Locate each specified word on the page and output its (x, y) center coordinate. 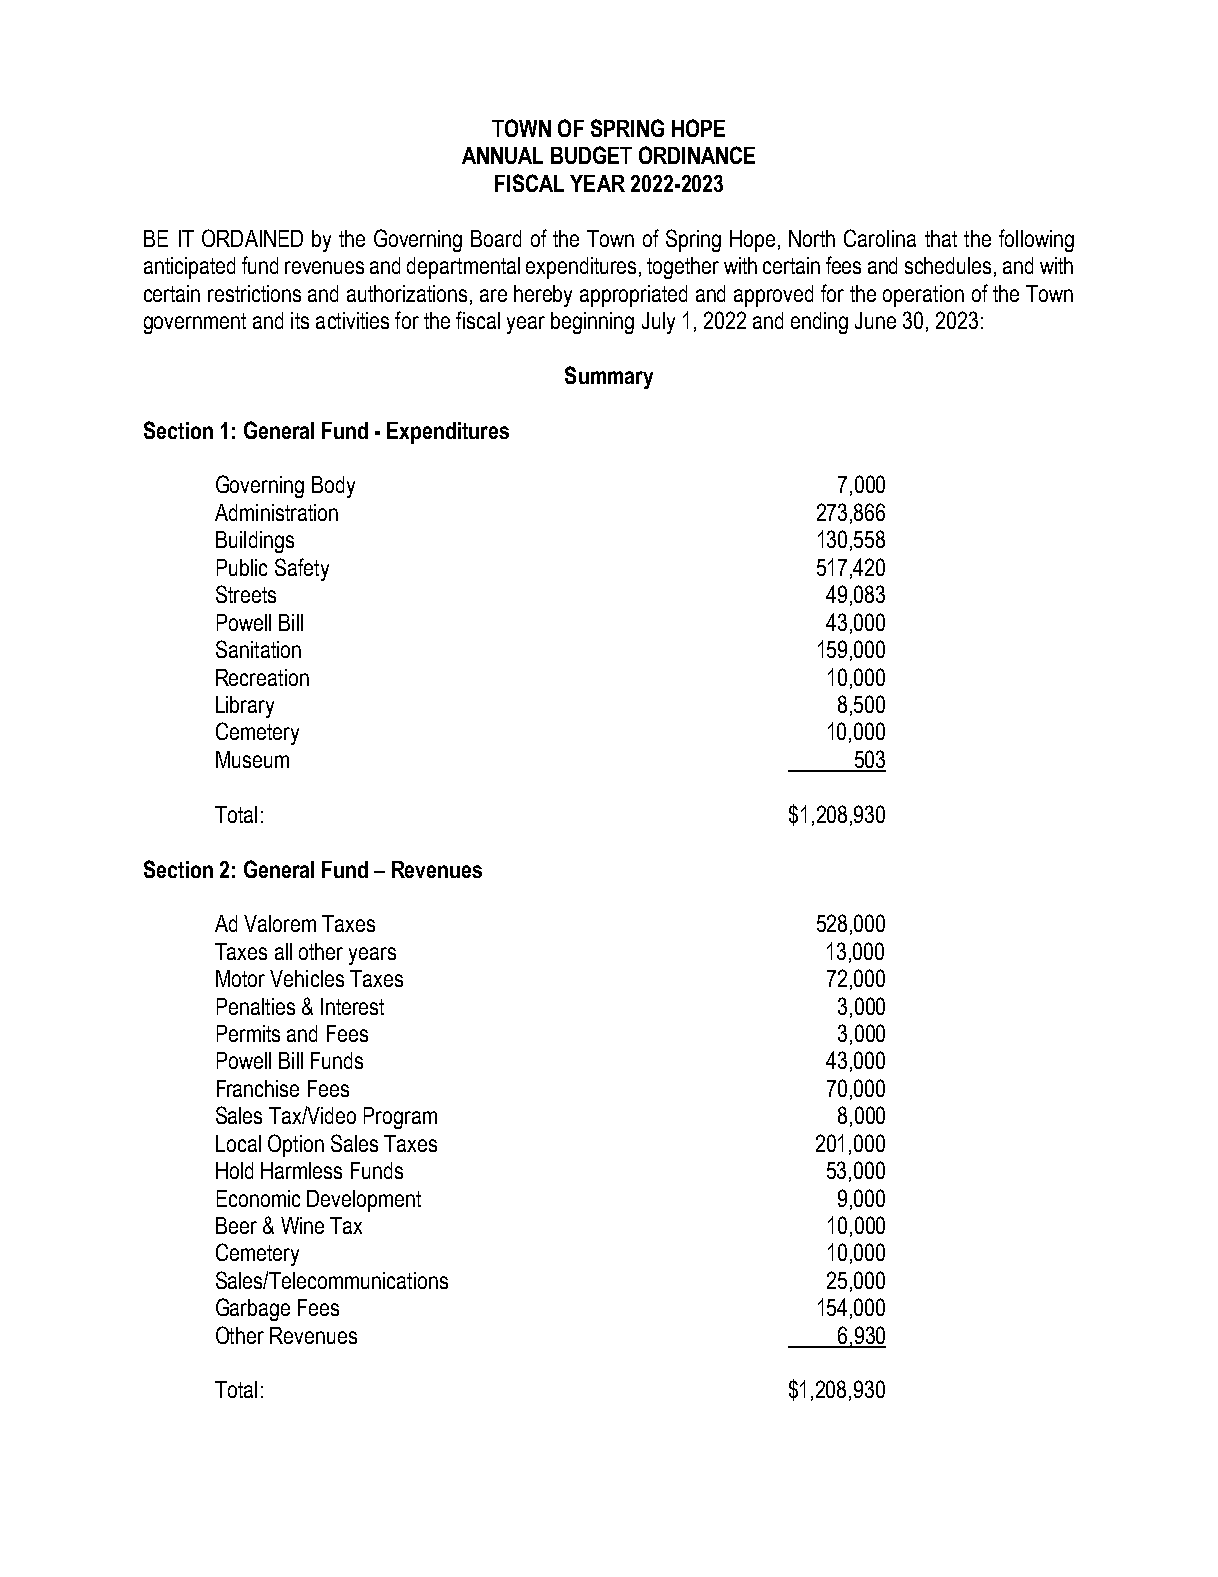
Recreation (262, 677)
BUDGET (591, 155)
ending (819, 323)
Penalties (256, 1006)
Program (400, 1118)
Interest (352, 1006)
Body (333, 487)
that (941, 238)
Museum (252, 759)
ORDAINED (252, 238)
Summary (609, 377)
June (875, 320)
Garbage (253, 1309)
